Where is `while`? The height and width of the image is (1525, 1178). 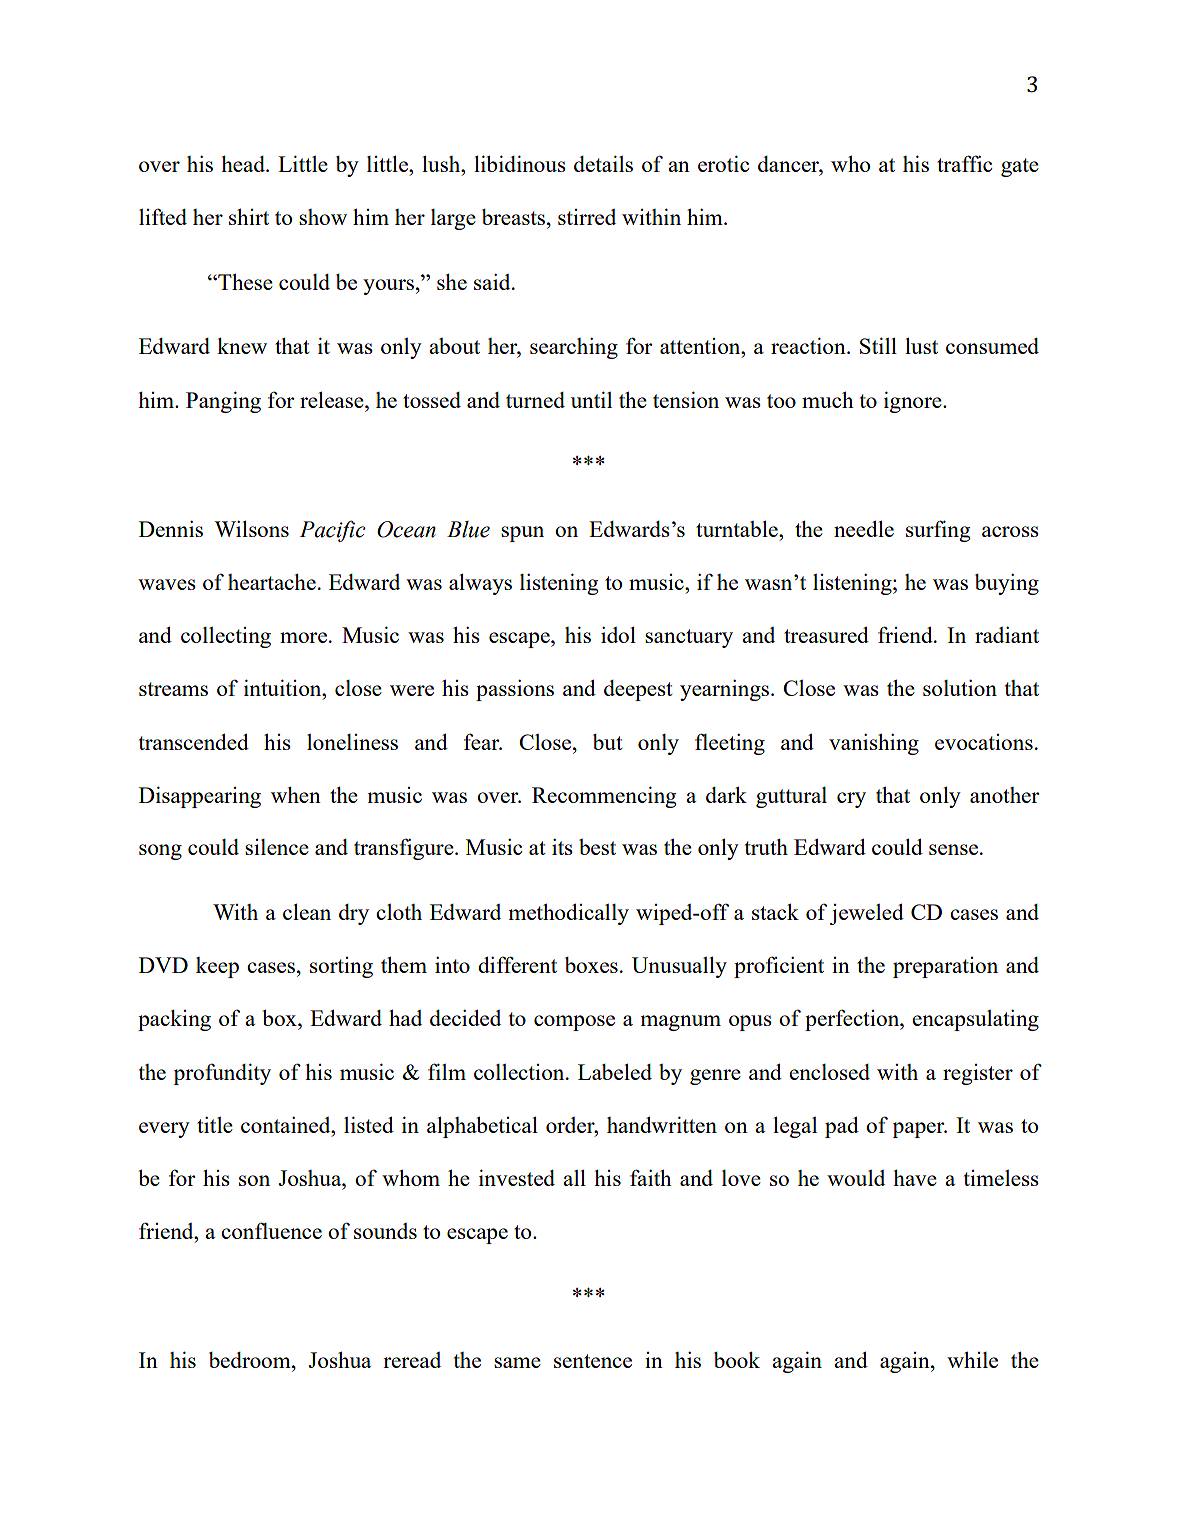
while is located at coordinates (972, 1360).
